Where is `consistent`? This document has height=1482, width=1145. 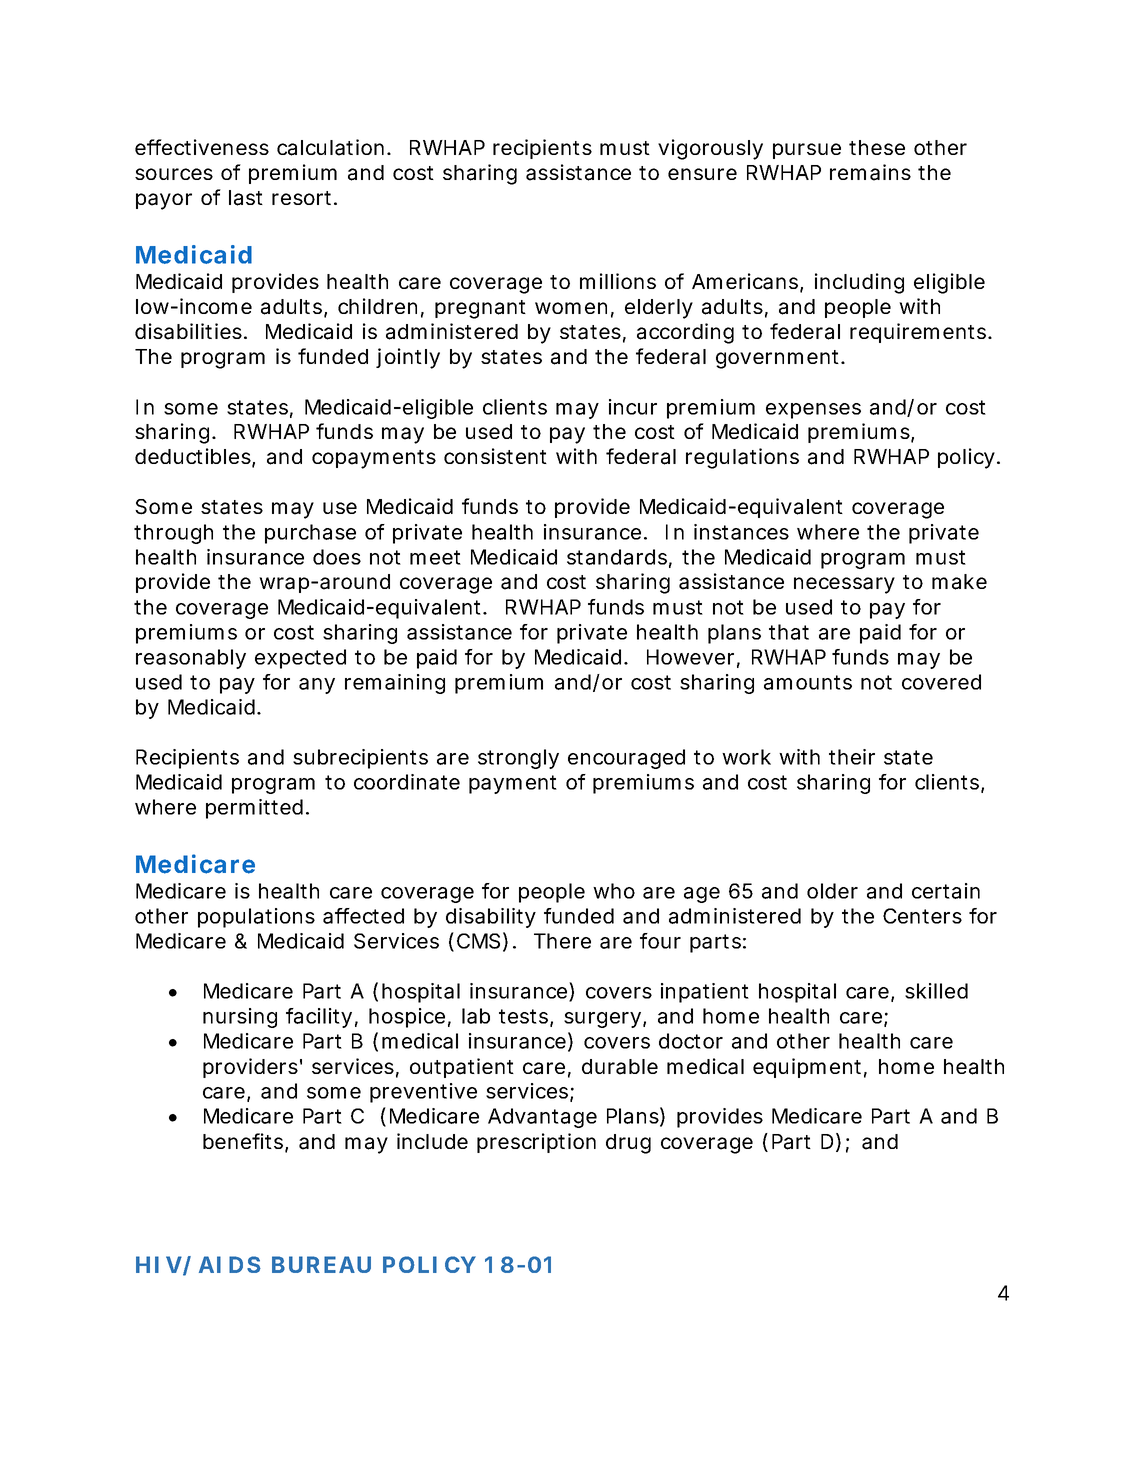 consistent is located at coordinates (495, 456).
